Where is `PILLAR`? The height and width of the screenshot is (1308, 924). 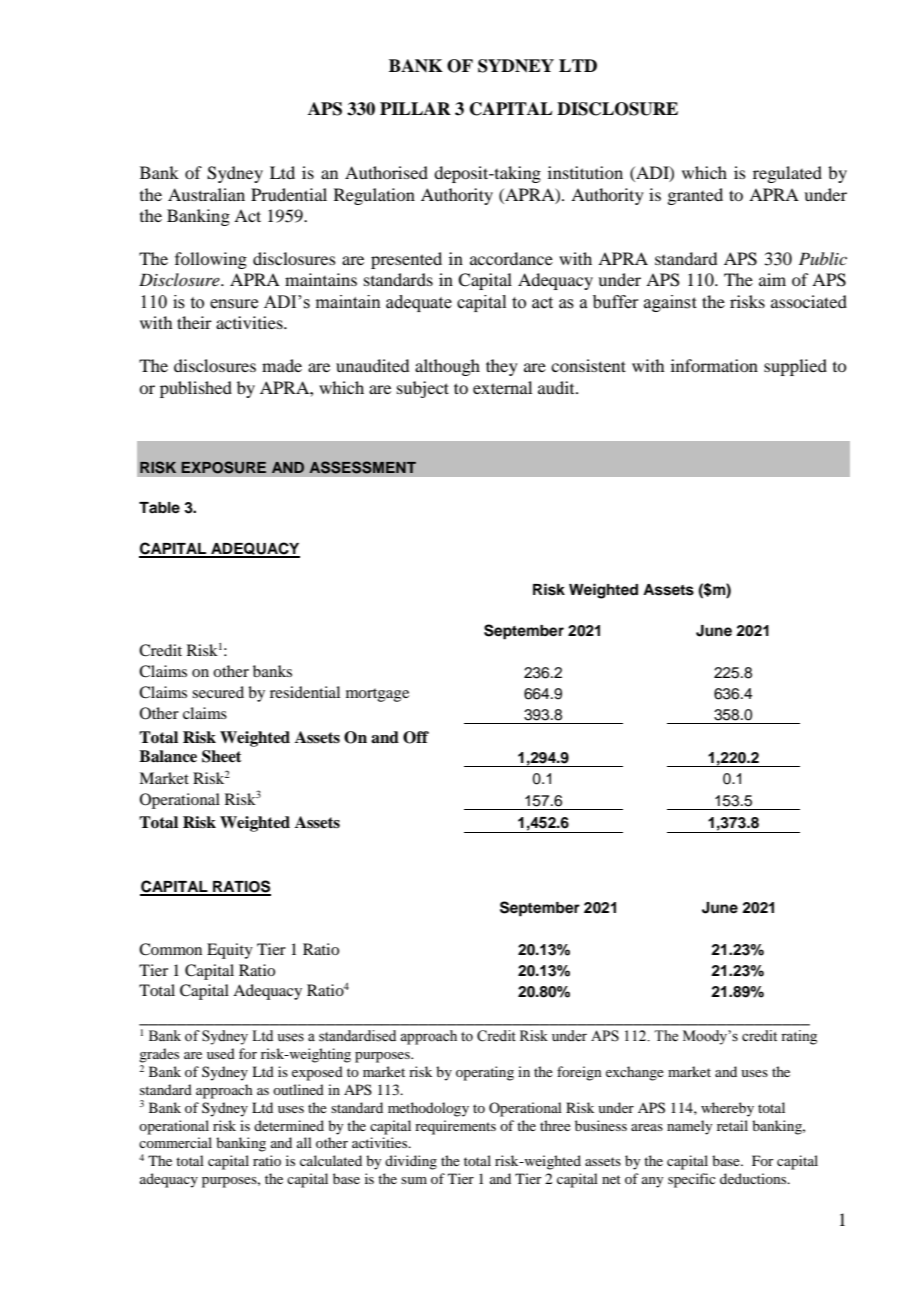
PILLAR is located at coordinates (415, 108).
